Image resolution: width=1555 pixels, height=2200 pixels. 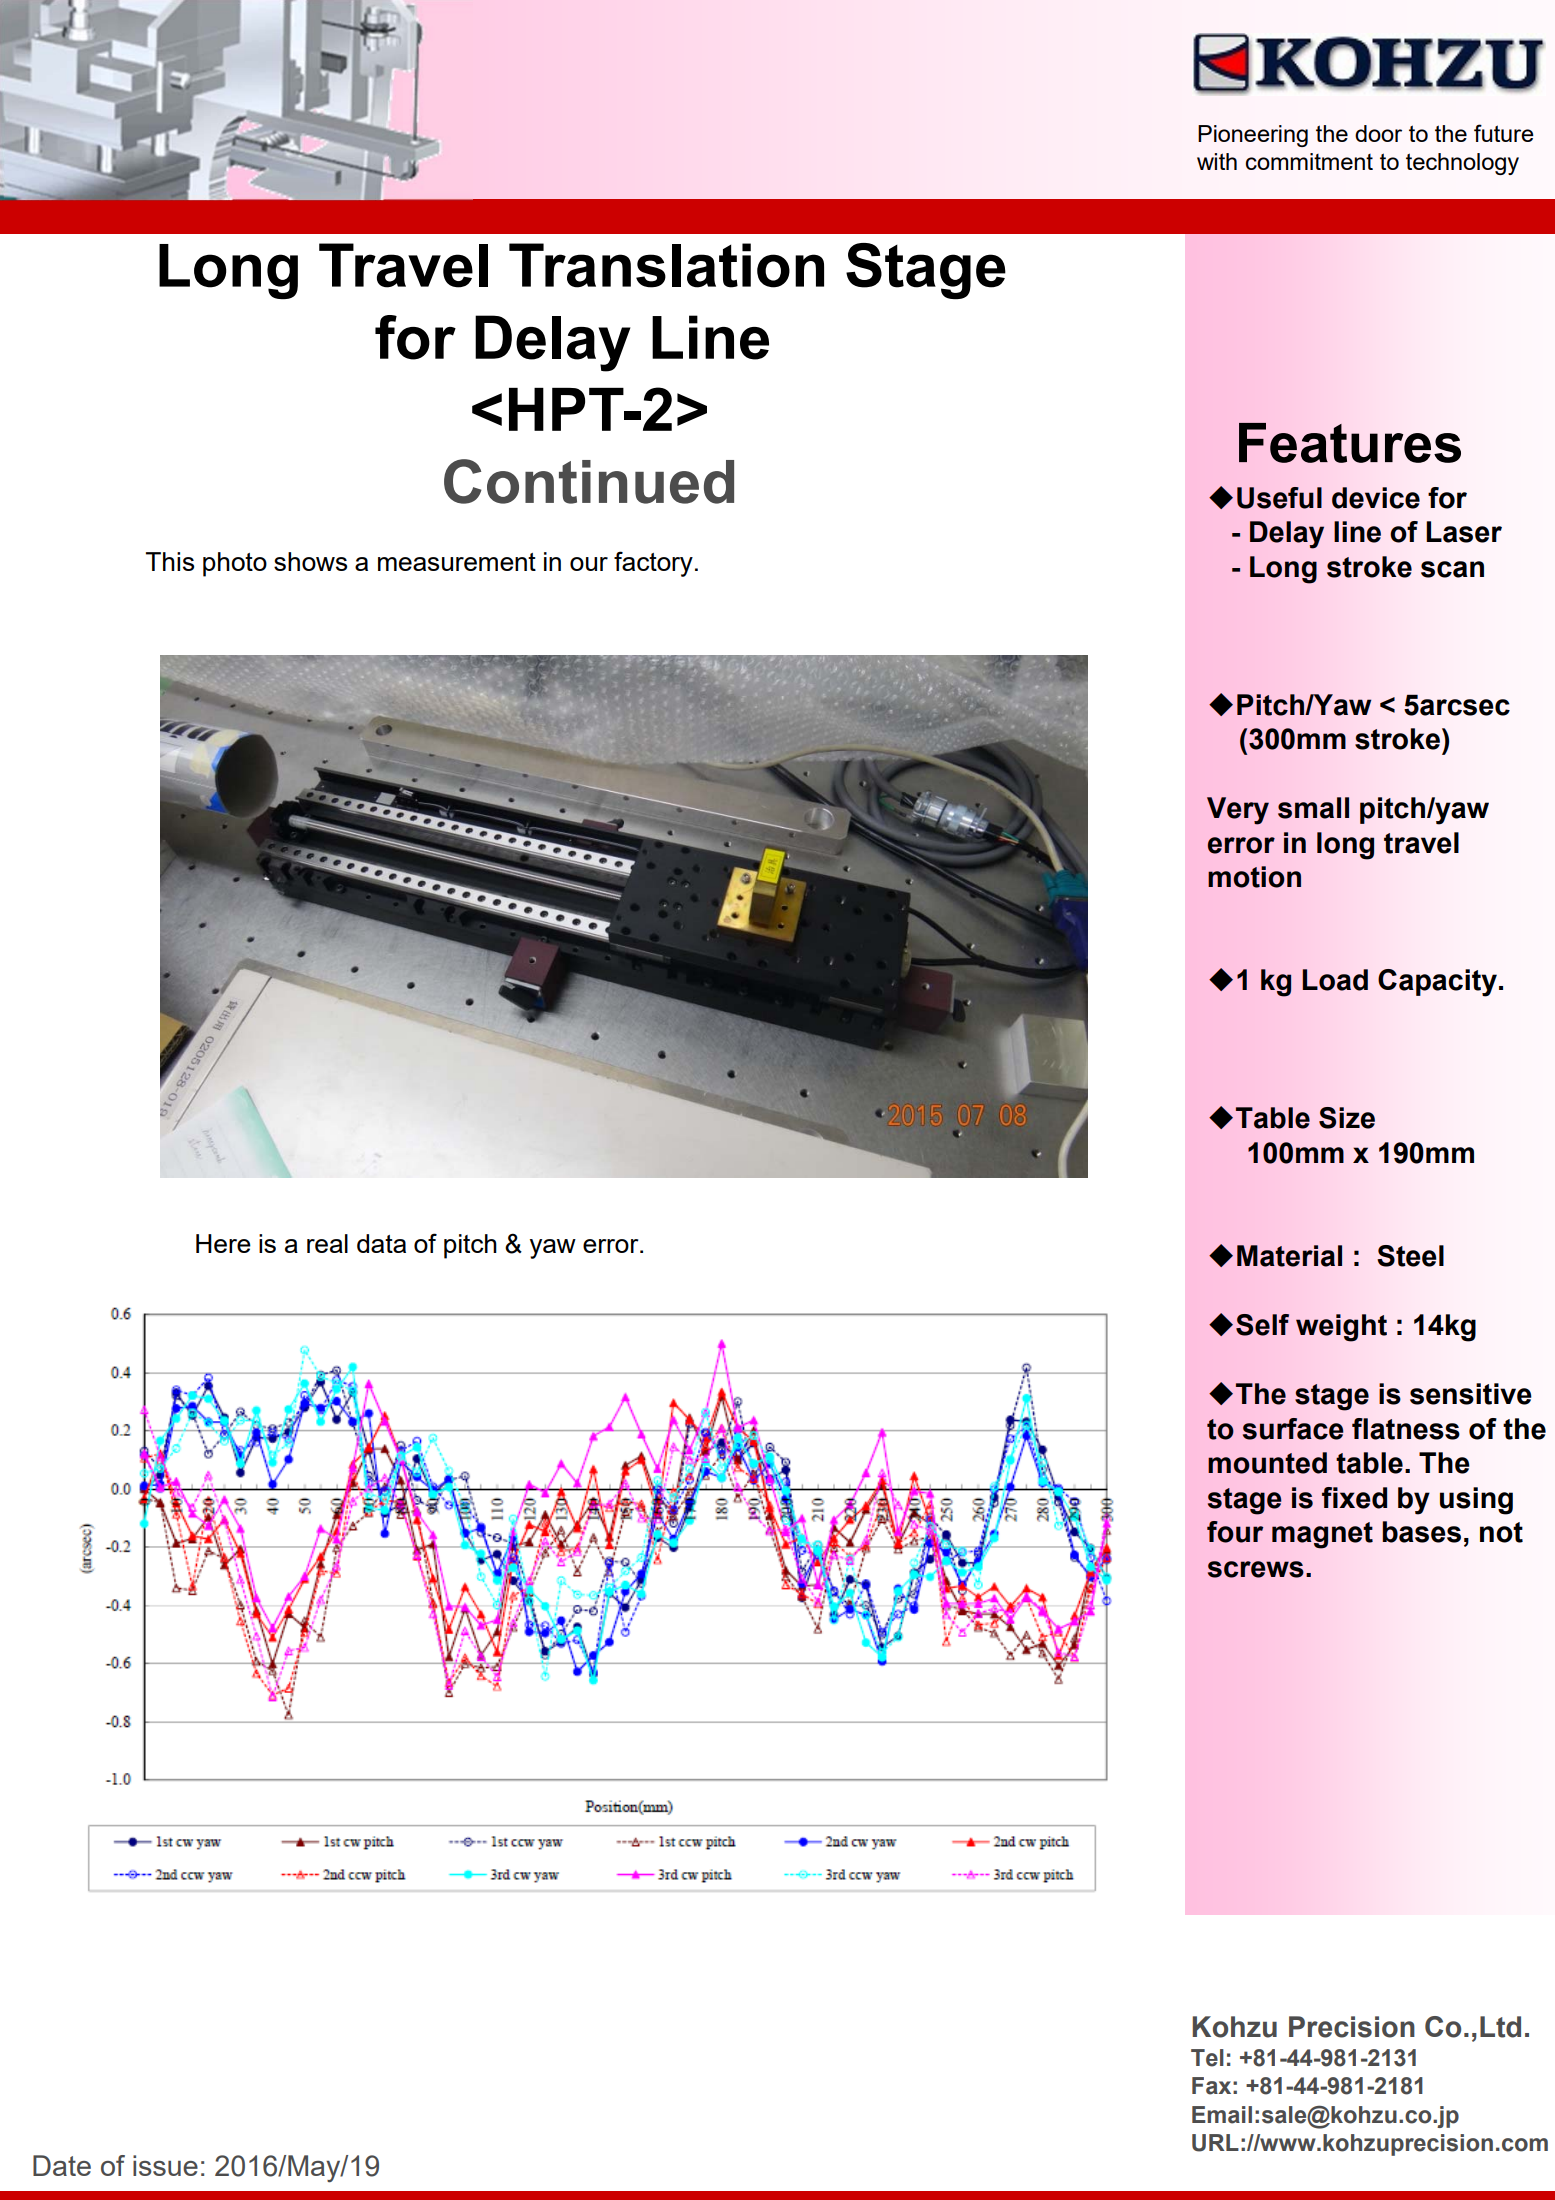 I want to click on with, so click(x=1217, y=161).
